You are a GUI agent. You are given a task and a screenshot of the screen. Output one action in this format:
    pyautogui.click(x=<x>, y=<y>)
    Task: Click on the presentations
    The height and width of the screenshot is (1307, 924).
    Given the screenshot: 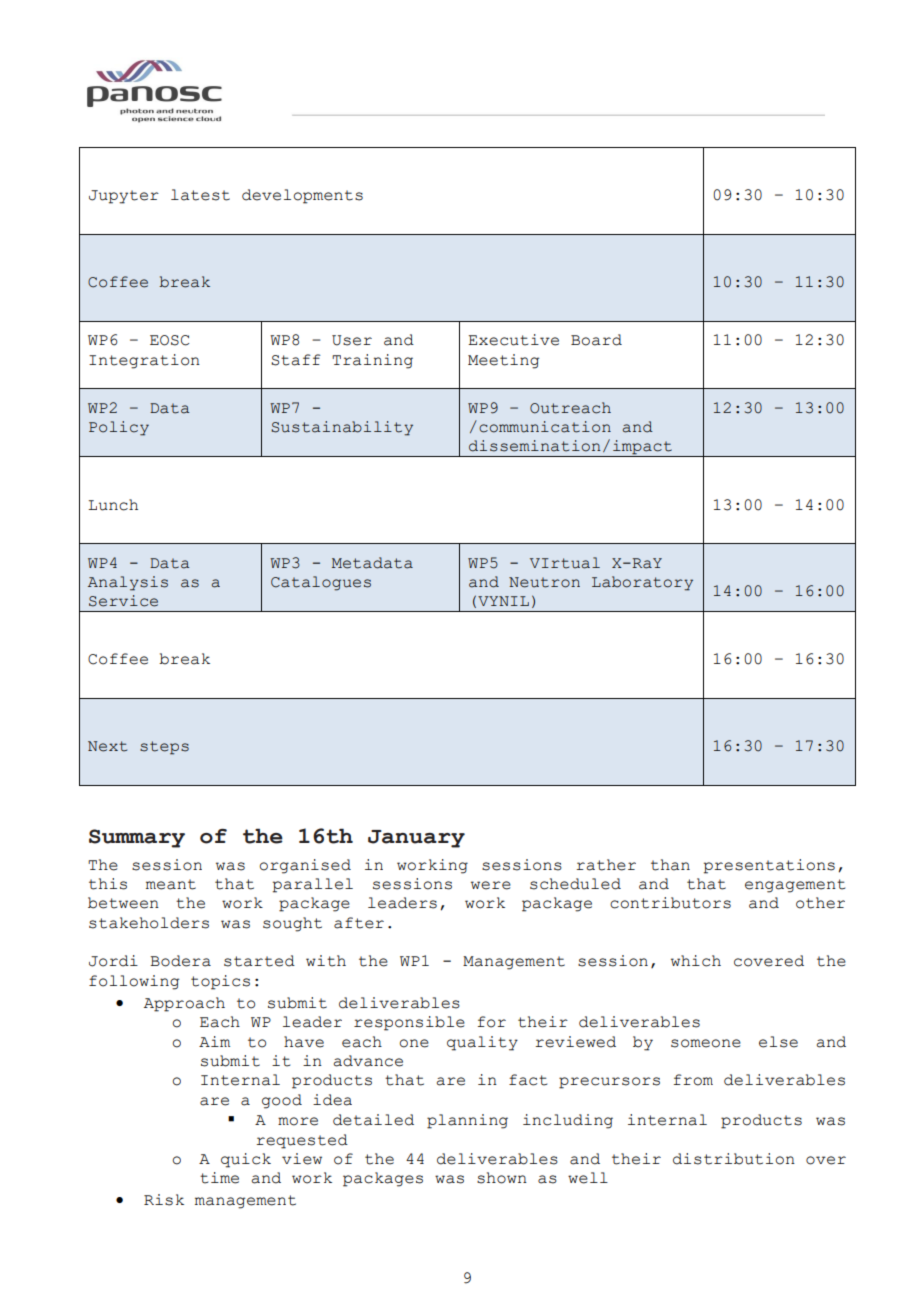 What is the action you would take?
    pyautogui.click(x=769, y=866)
